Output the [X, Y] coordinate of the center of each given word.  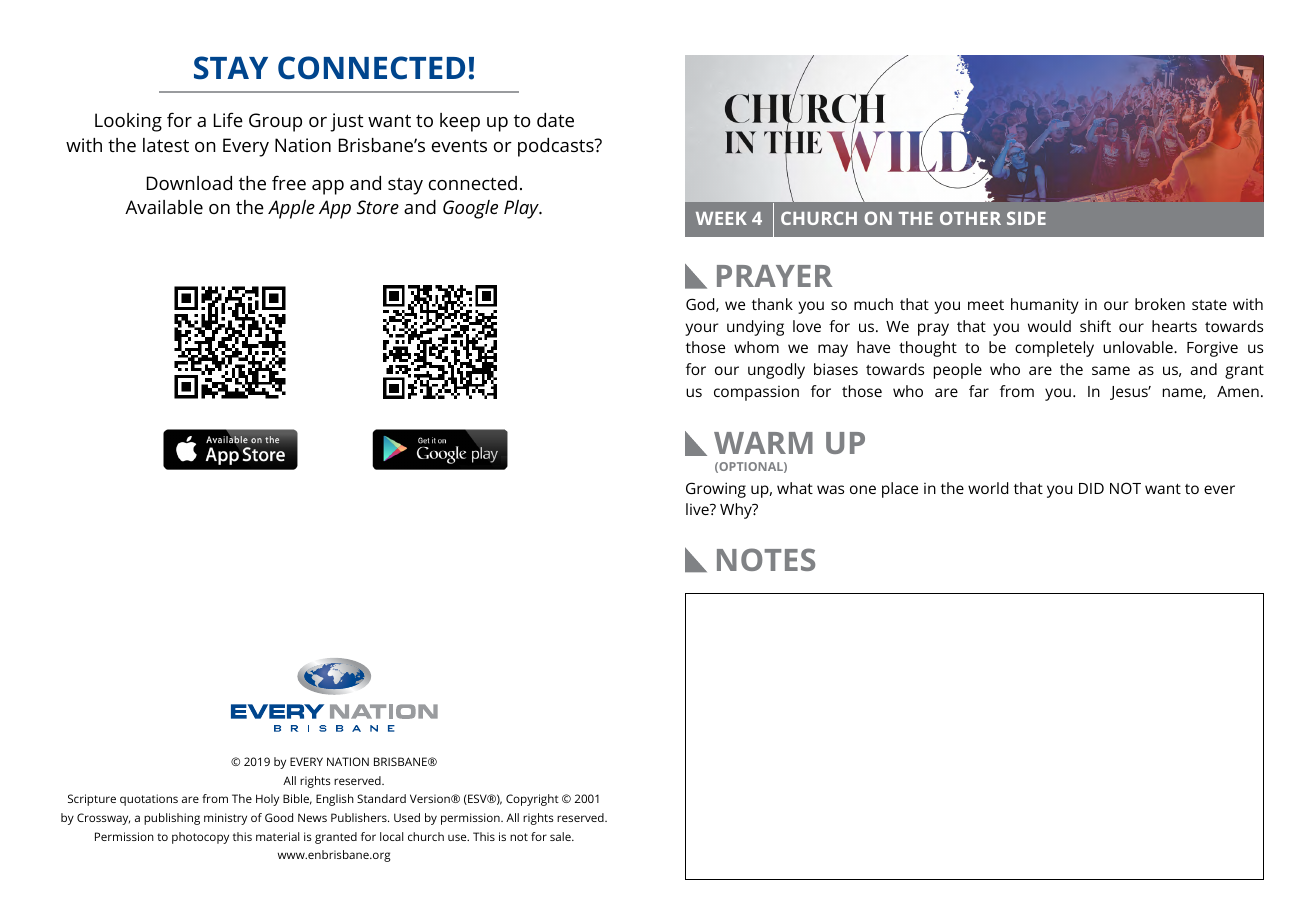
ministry [225, 819]
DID [1091, 488]
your [702, 329]
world [988, 488]
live [698, 509]
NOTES [766, 559]
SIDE [1026, 218]
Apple [291, 209]
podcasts [557, 147]
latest [166, 145]
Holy [267, 800]
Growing [716, 490]
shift [1095, 326]
